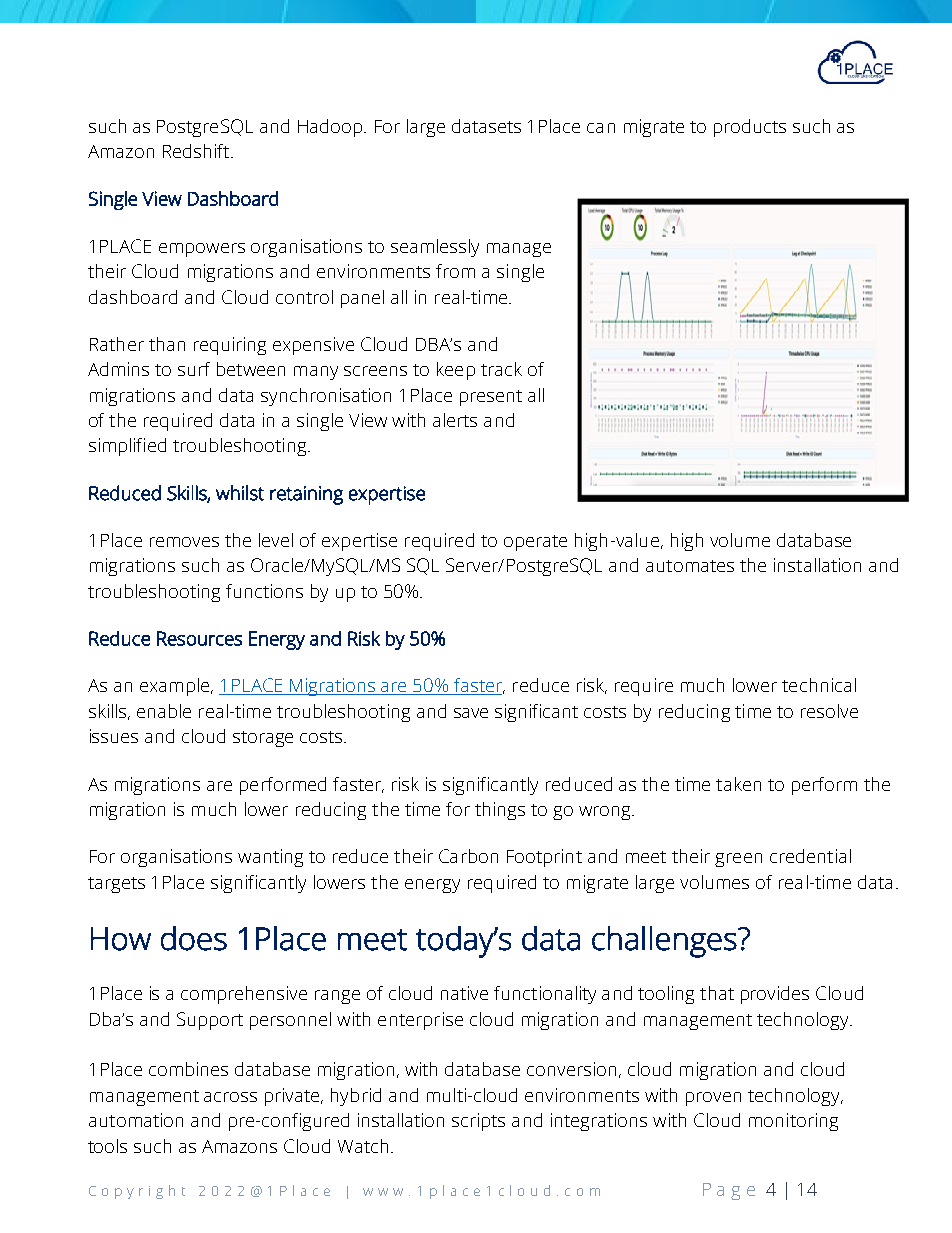 The height and width of the screenshot is (1233, 952). I want to click on seamlessly, so click(435, 248).
